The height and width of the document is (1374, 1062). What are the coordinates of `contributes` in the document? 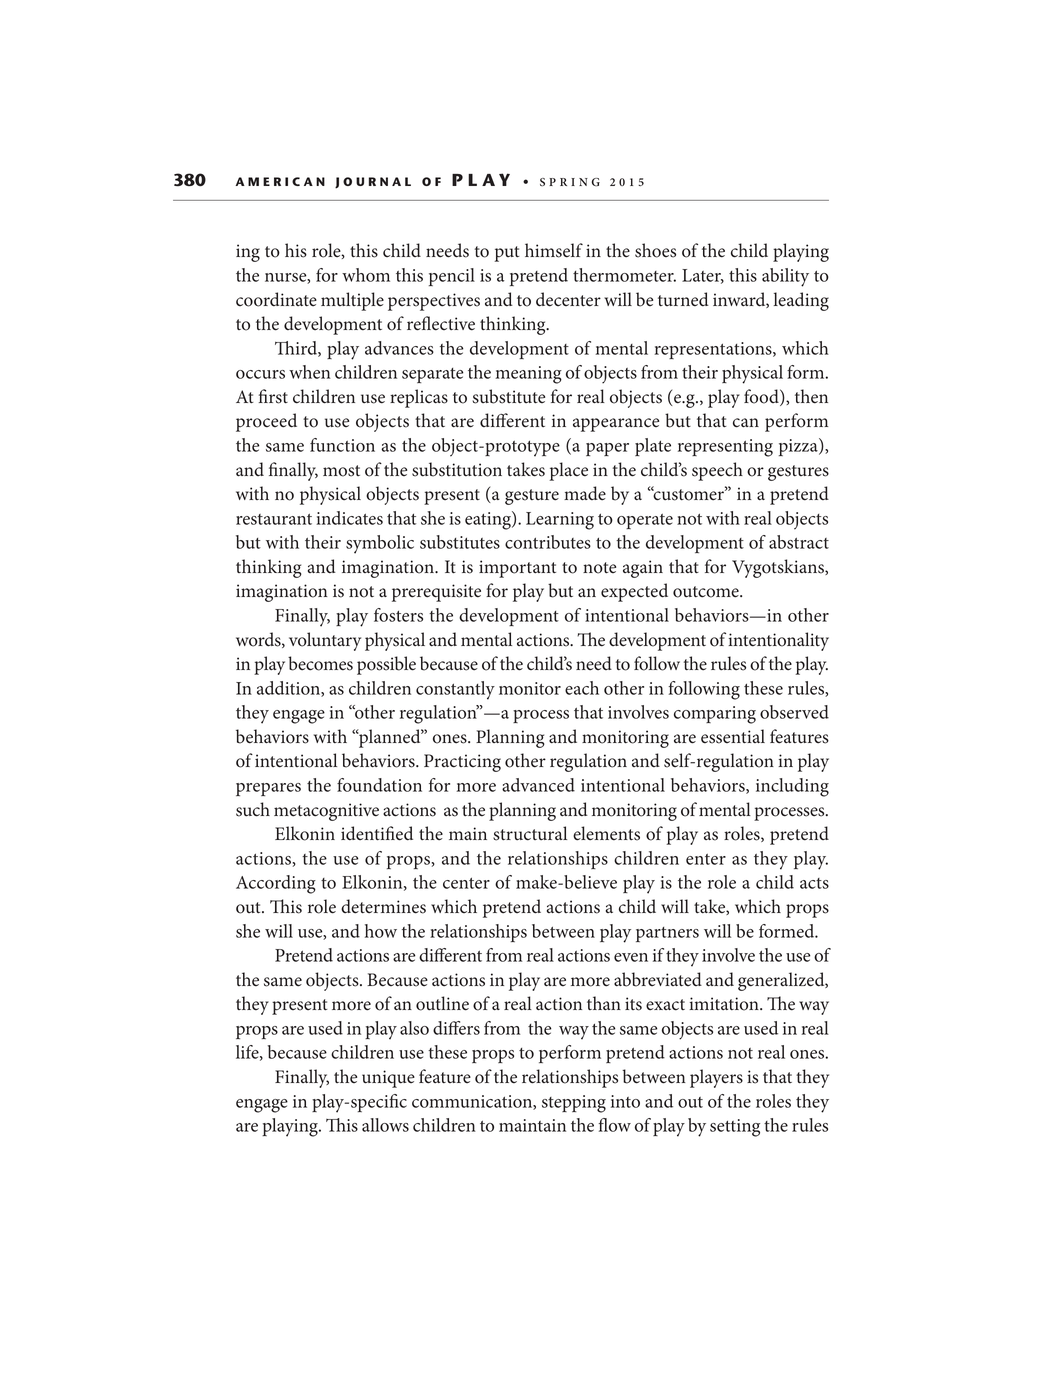 It's located at (548, 542).
